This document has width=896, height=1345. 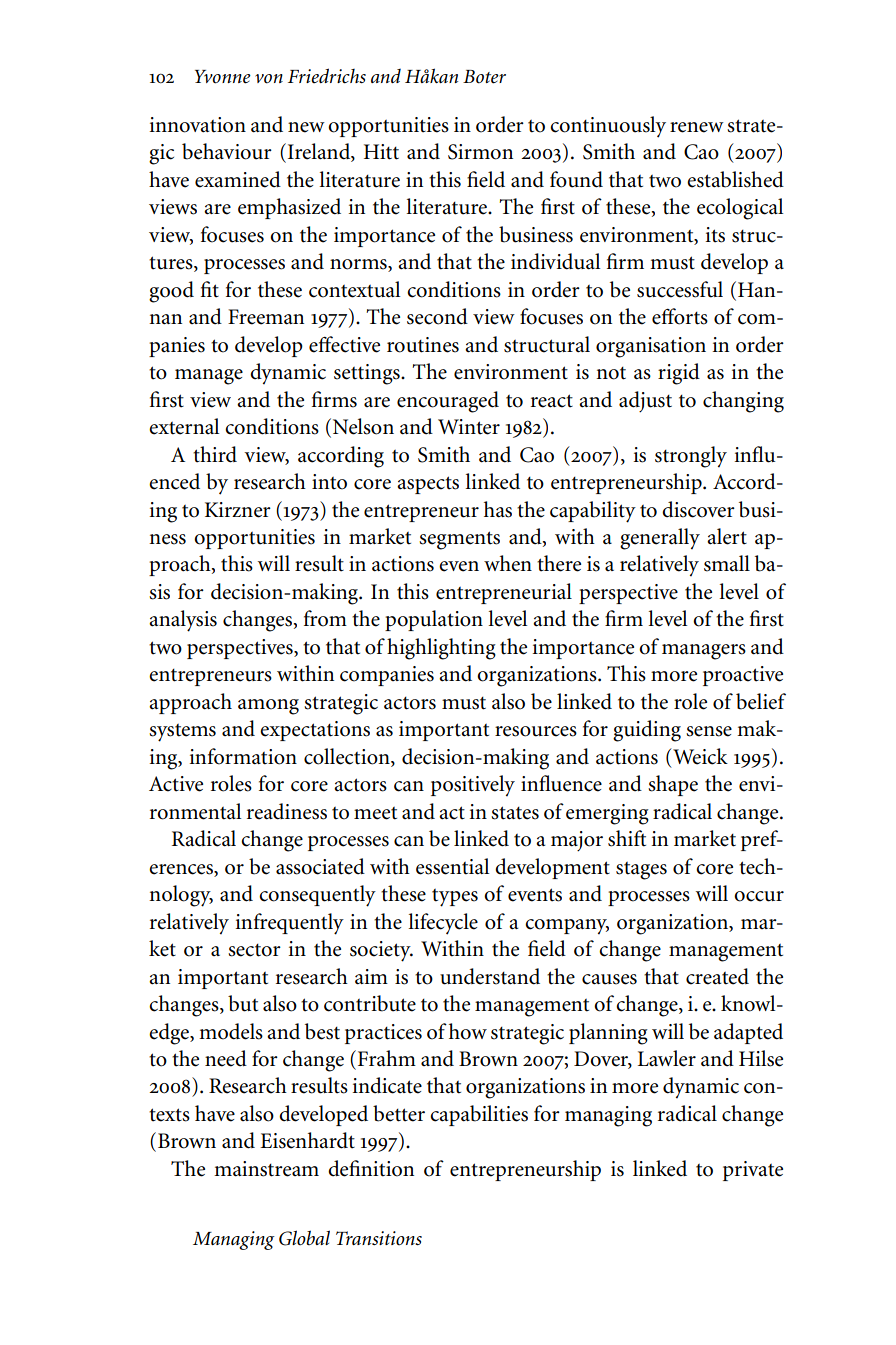 What do you see at coordinates (576, 179) in the document?
I see `found` at bounding box center [576, 179].
